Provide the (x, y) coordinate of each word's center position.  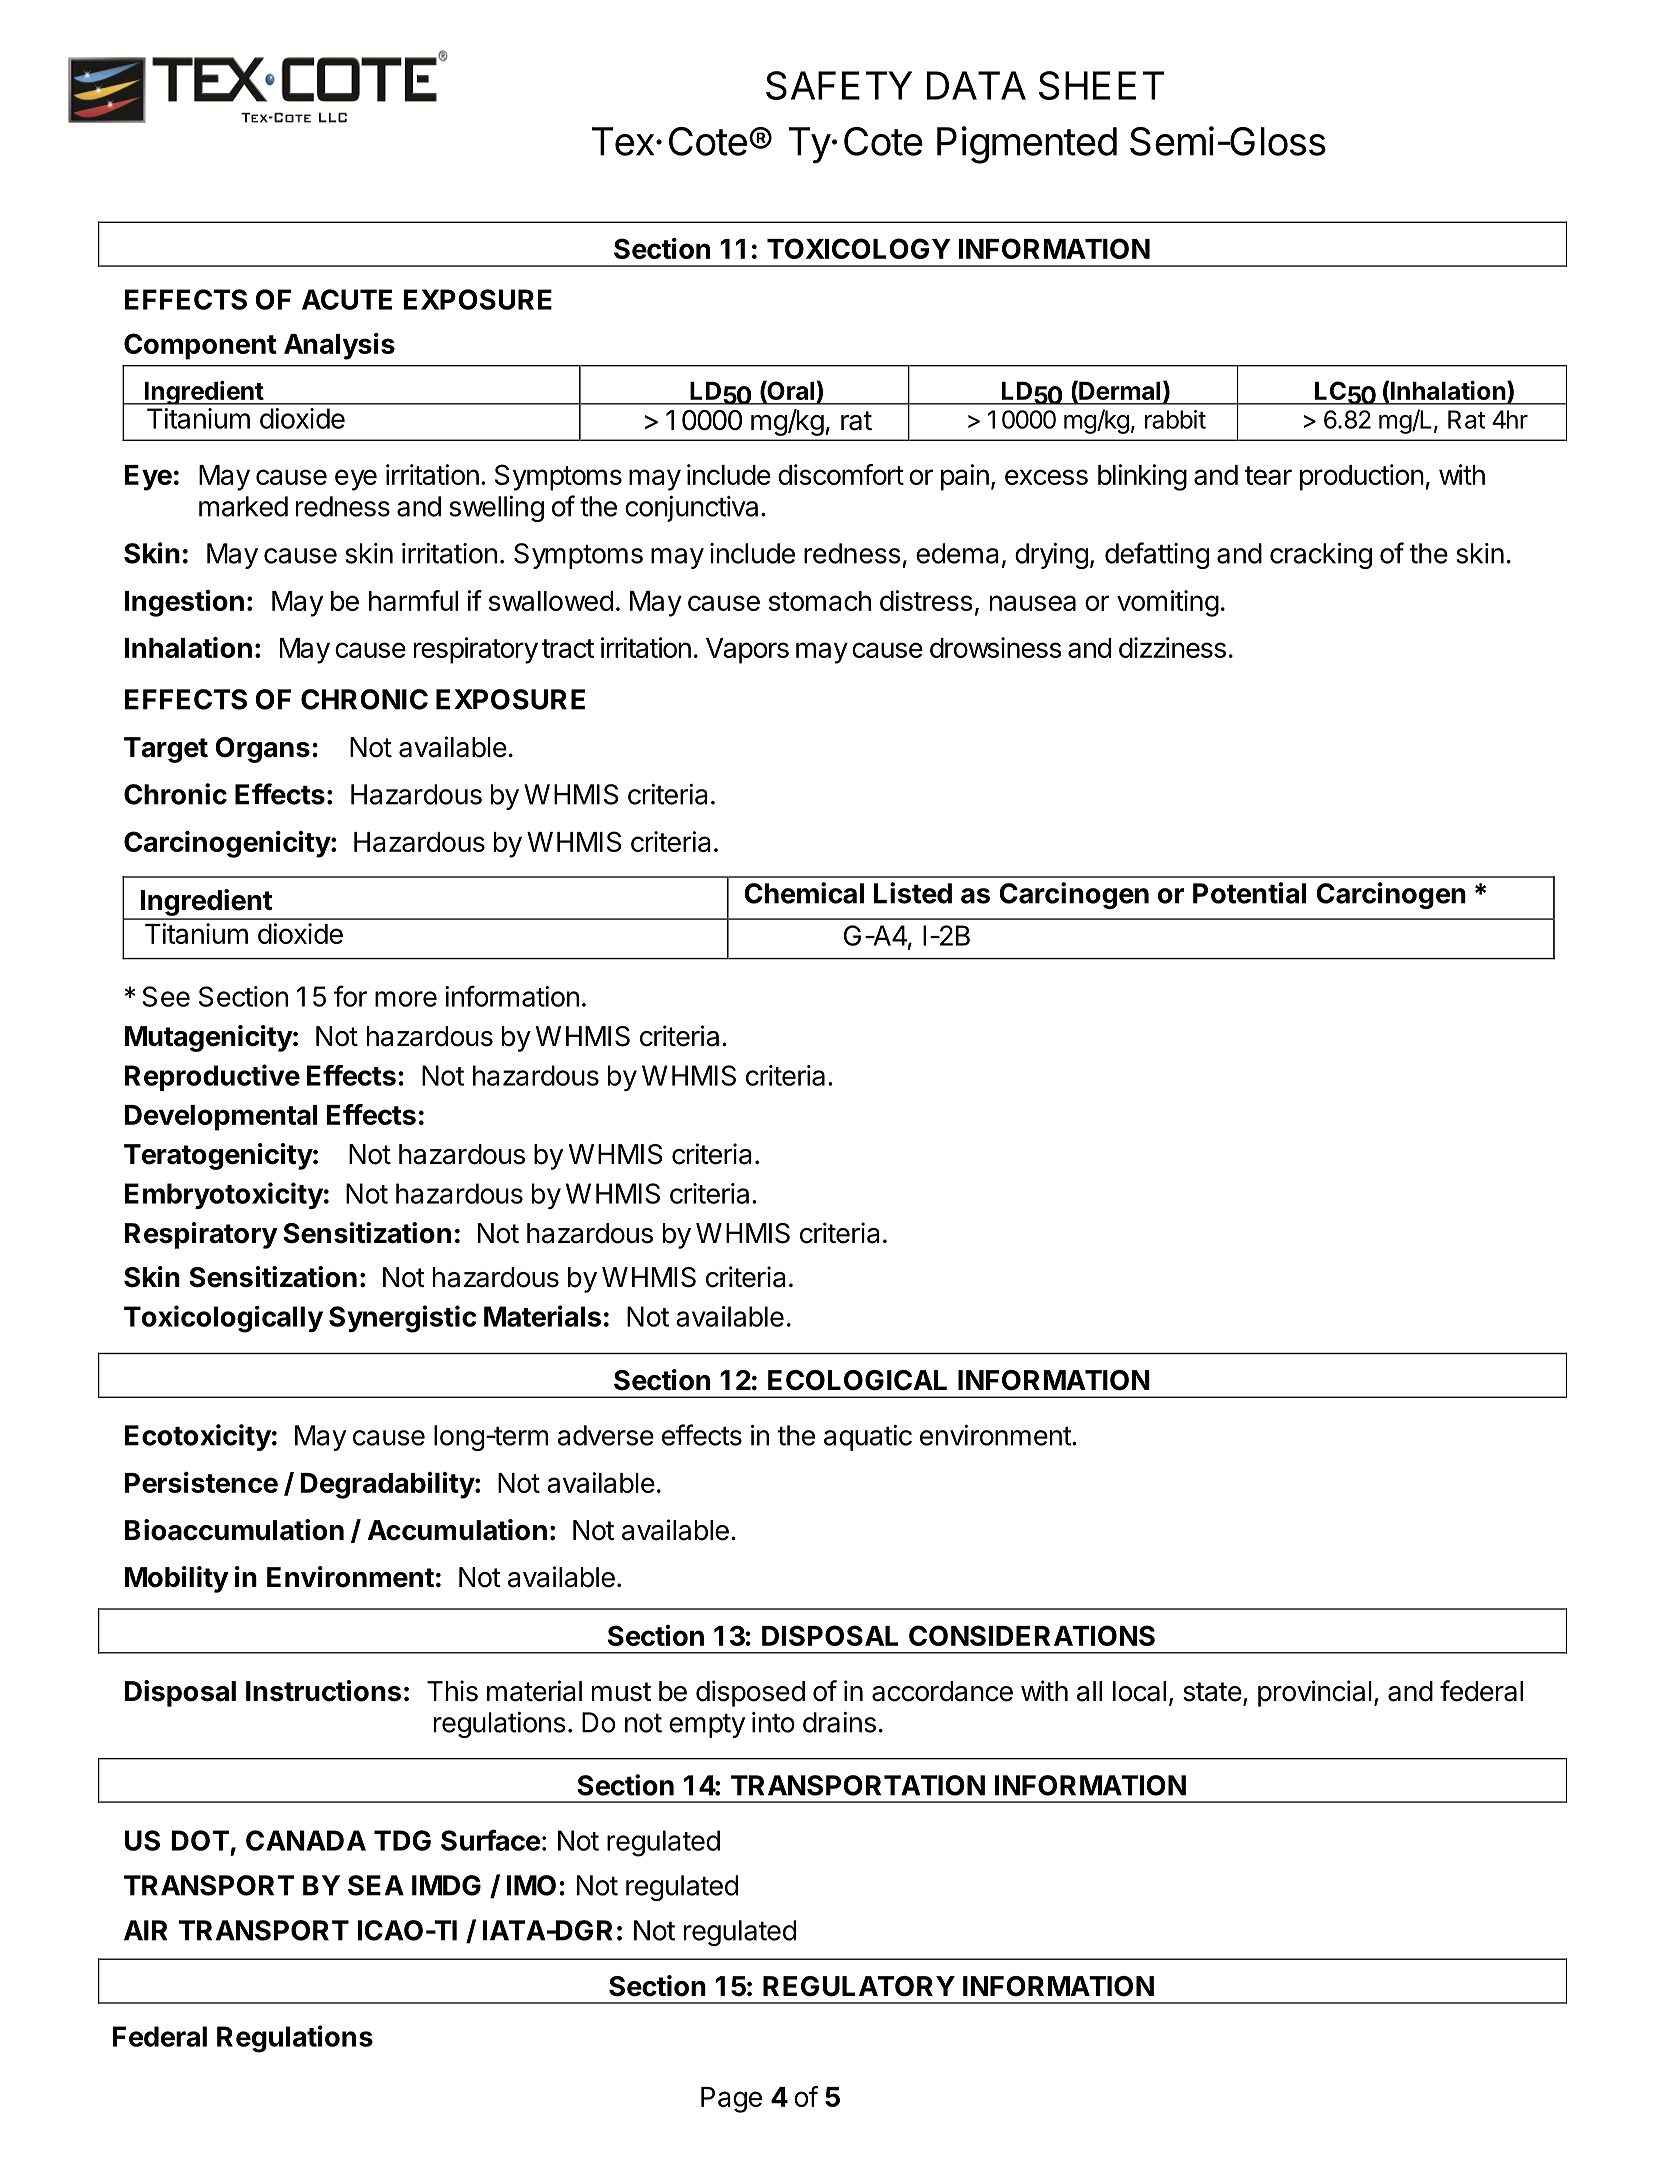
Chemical (804, 893)
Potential (1249, 893)
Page (731, 2100)
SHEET (1101, 85)
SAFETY (839, 85)
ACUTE (347, 299)
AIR (146, 1930)
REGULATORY (859, 1986)
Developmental (221, 1118)
